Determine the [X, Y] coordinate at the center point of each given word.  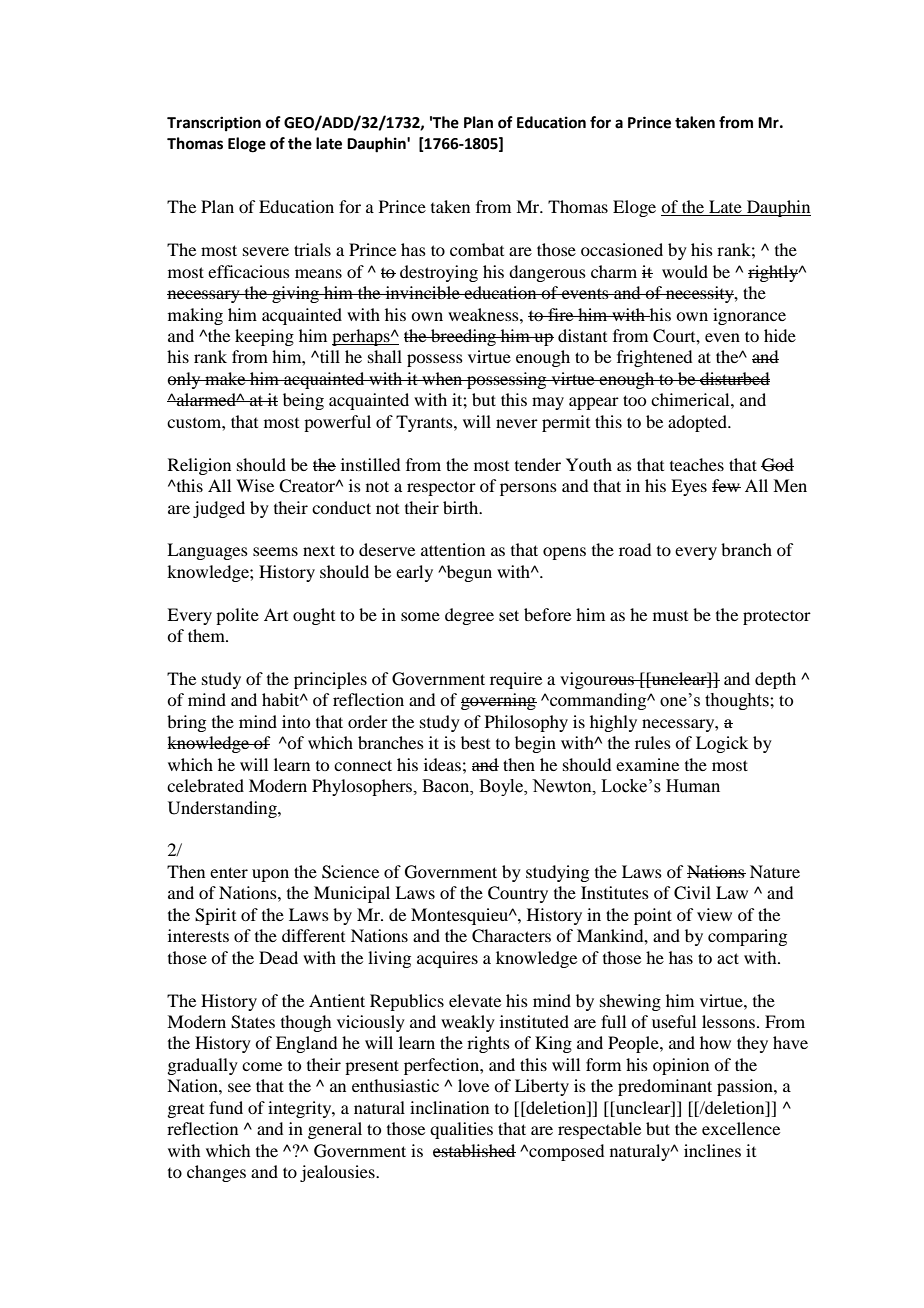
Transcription [214, 124]
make [225, 378]
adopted [699, 423]
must [670, 616]
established [474, 1150]
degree [469, 616]
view [714, 914]
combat [477, 249]
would [685, 271]
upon [270, 875]
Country [518, 894]
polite [237, 616]
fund [226, 1107]
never [517, 423]
